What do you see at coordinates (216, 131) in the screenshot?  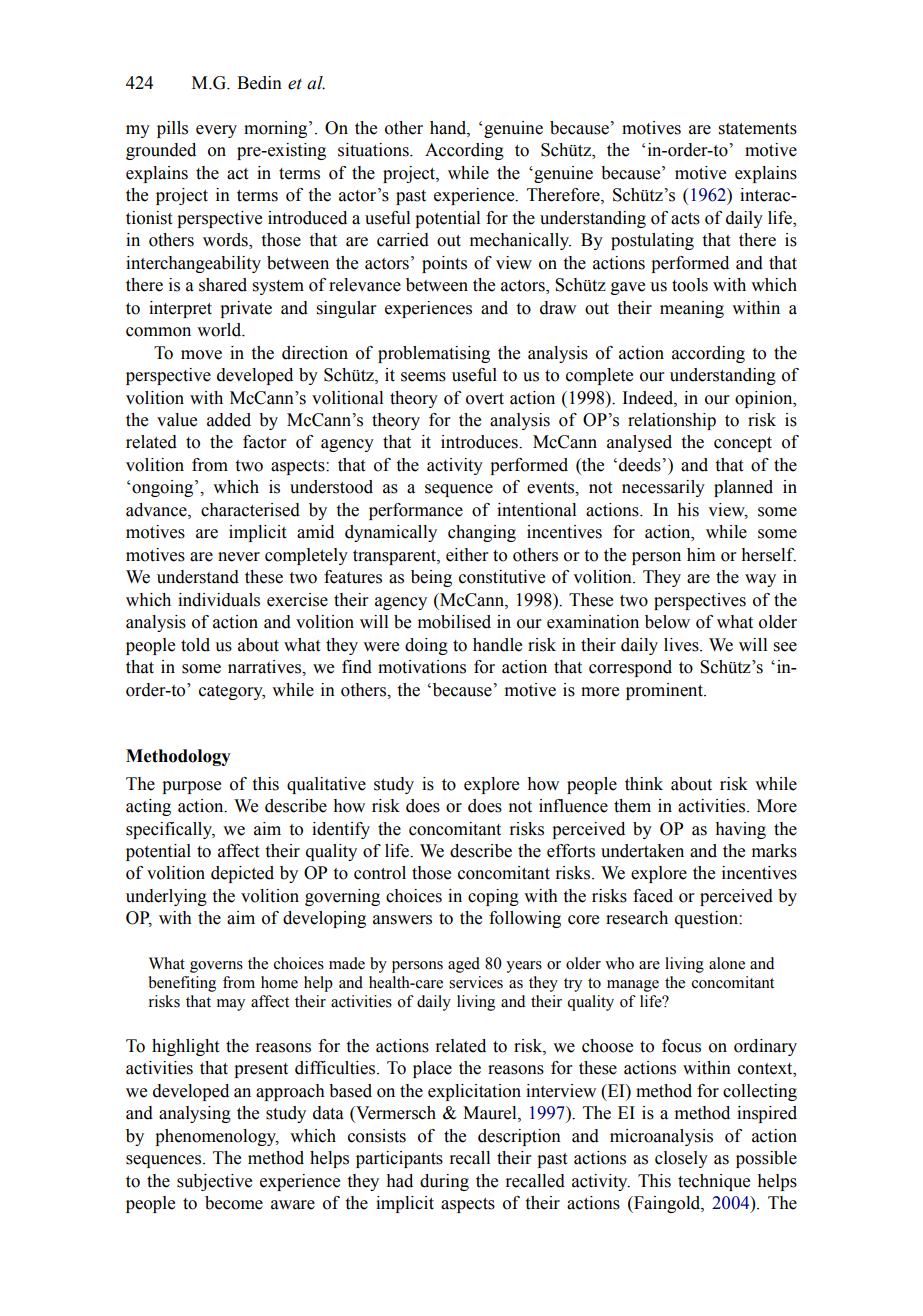 I see `every` at bounding box center [216, 131].
